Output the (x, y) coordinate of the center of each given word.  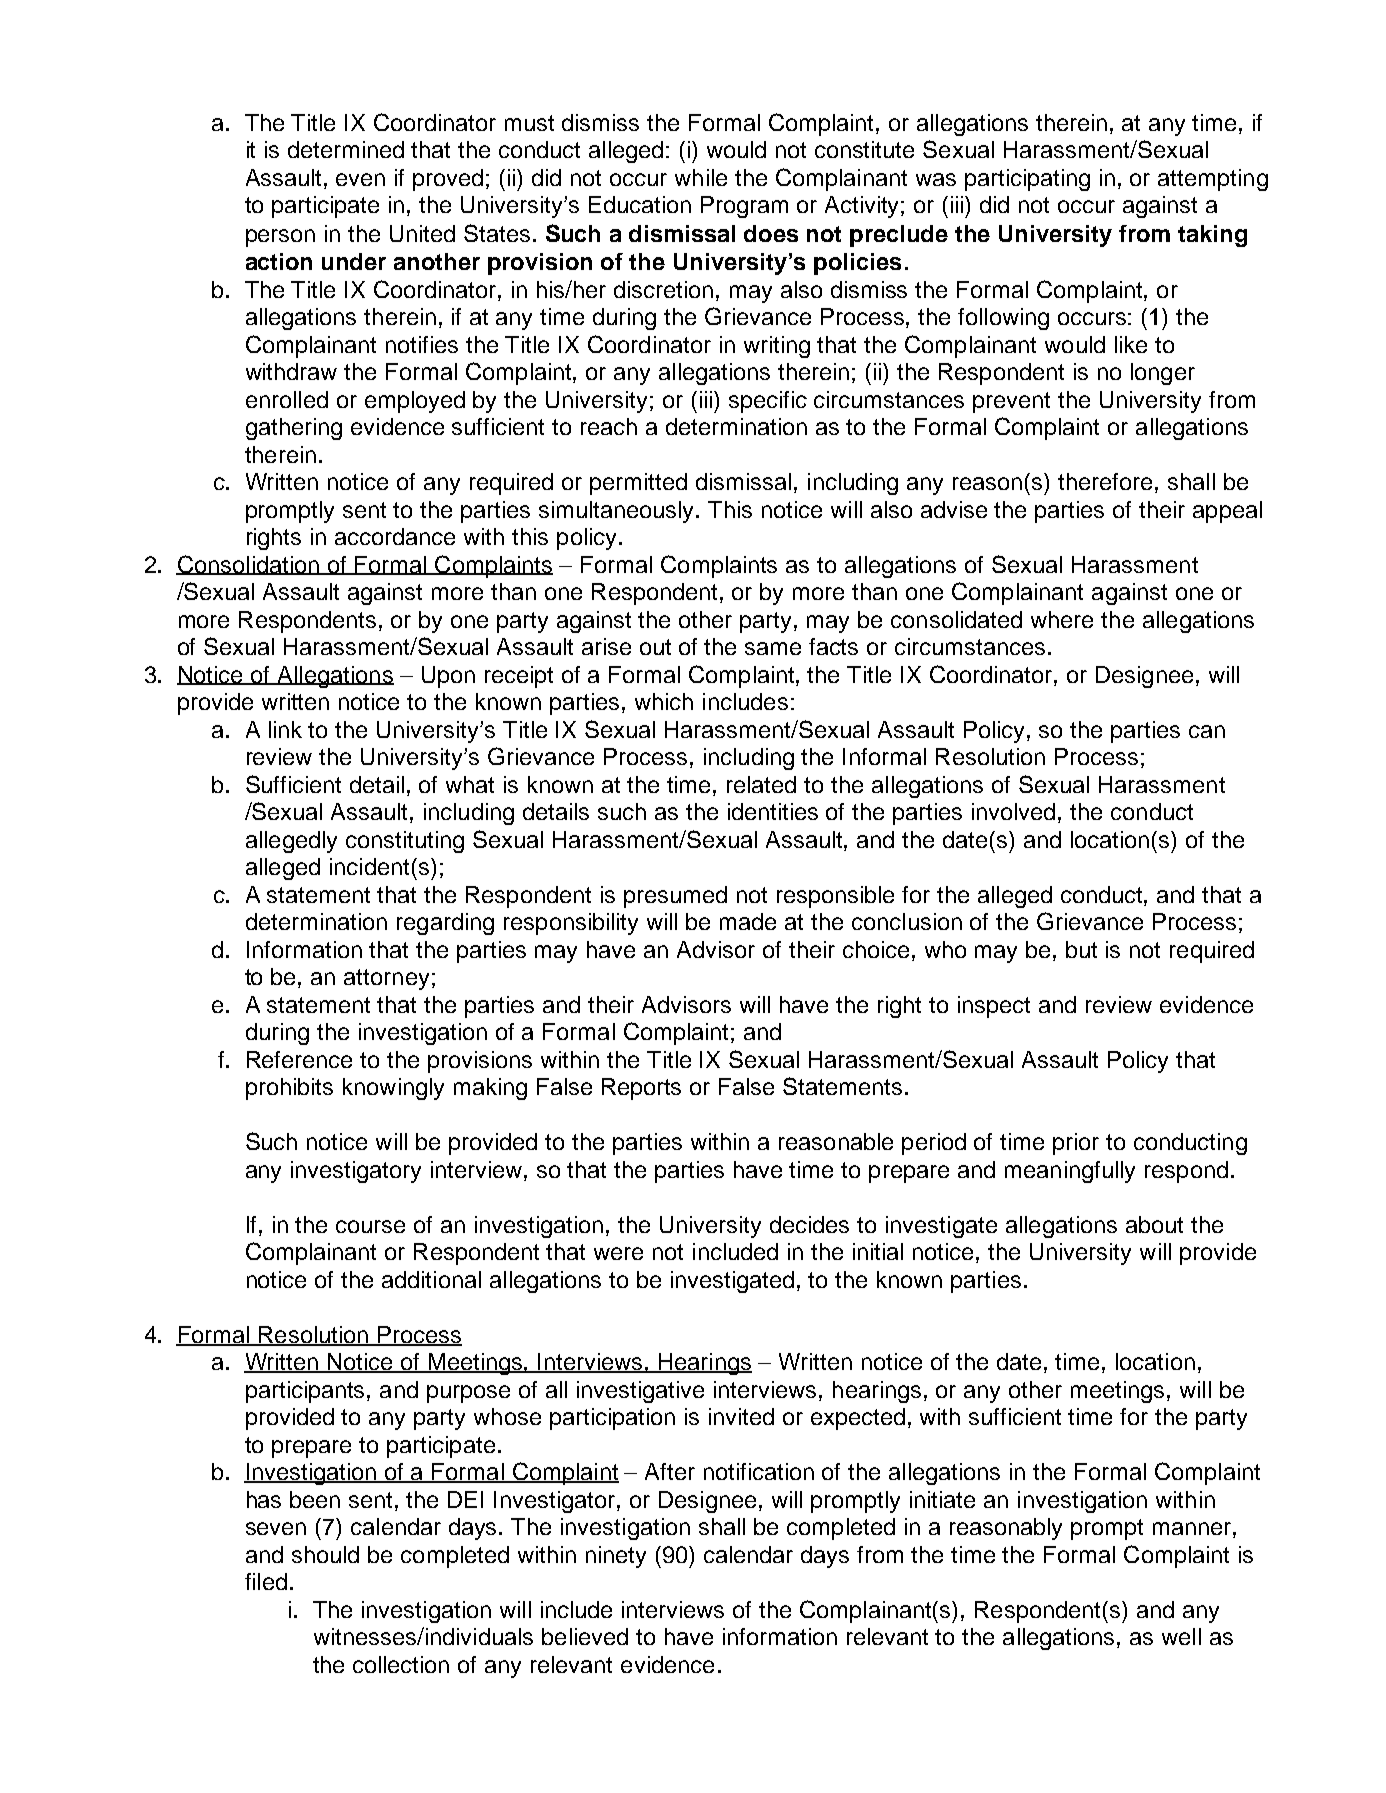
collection (401, 1664)
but (1081, 949)
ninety (616, 1557)
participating (1027, 180)
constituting (405, 842)
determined (346, 149)
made (748, 921)
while (701, 177)
